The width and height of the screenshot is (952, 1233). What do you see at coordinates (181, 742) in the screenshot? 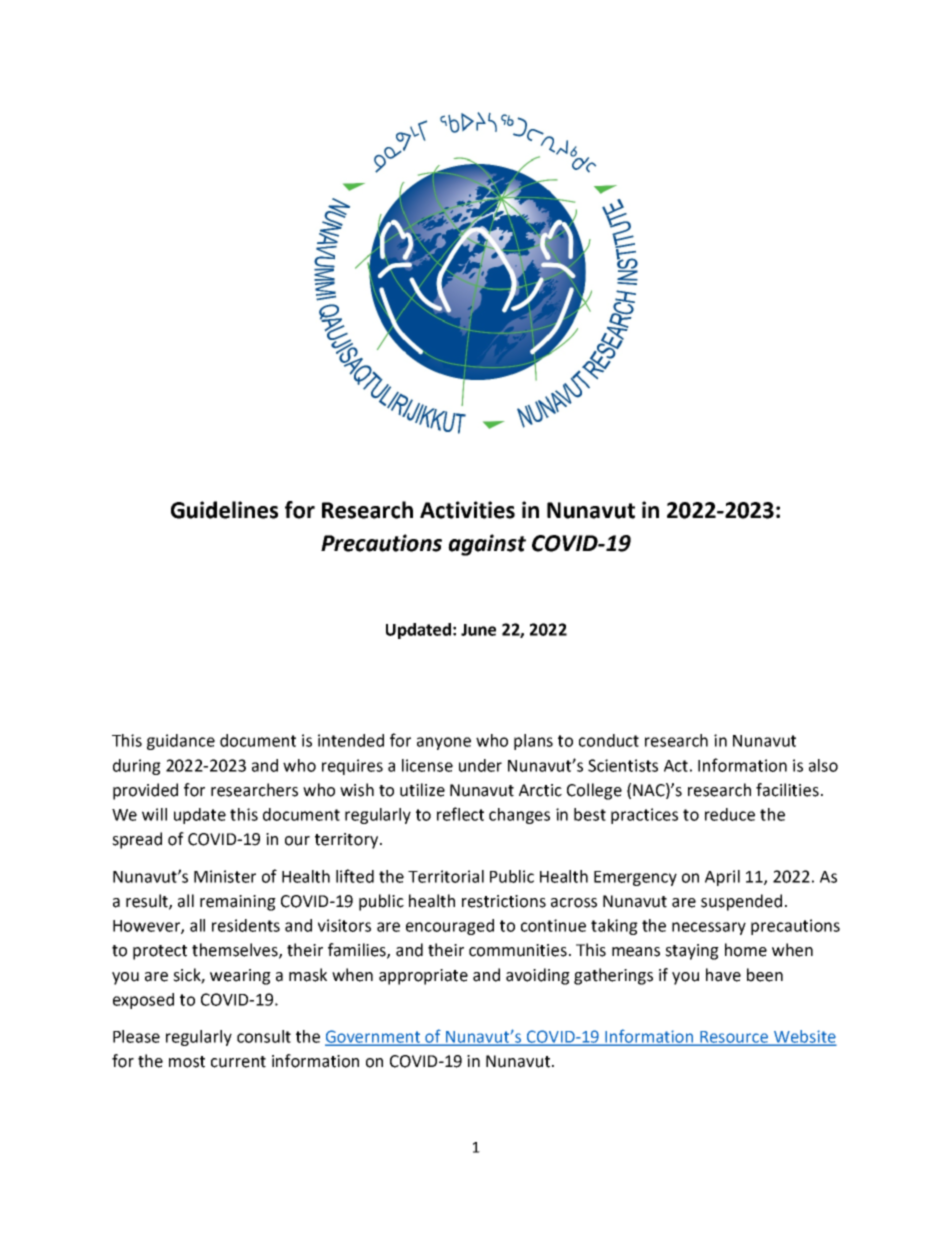
I see `guidance` at bounding box center [181, 742].
